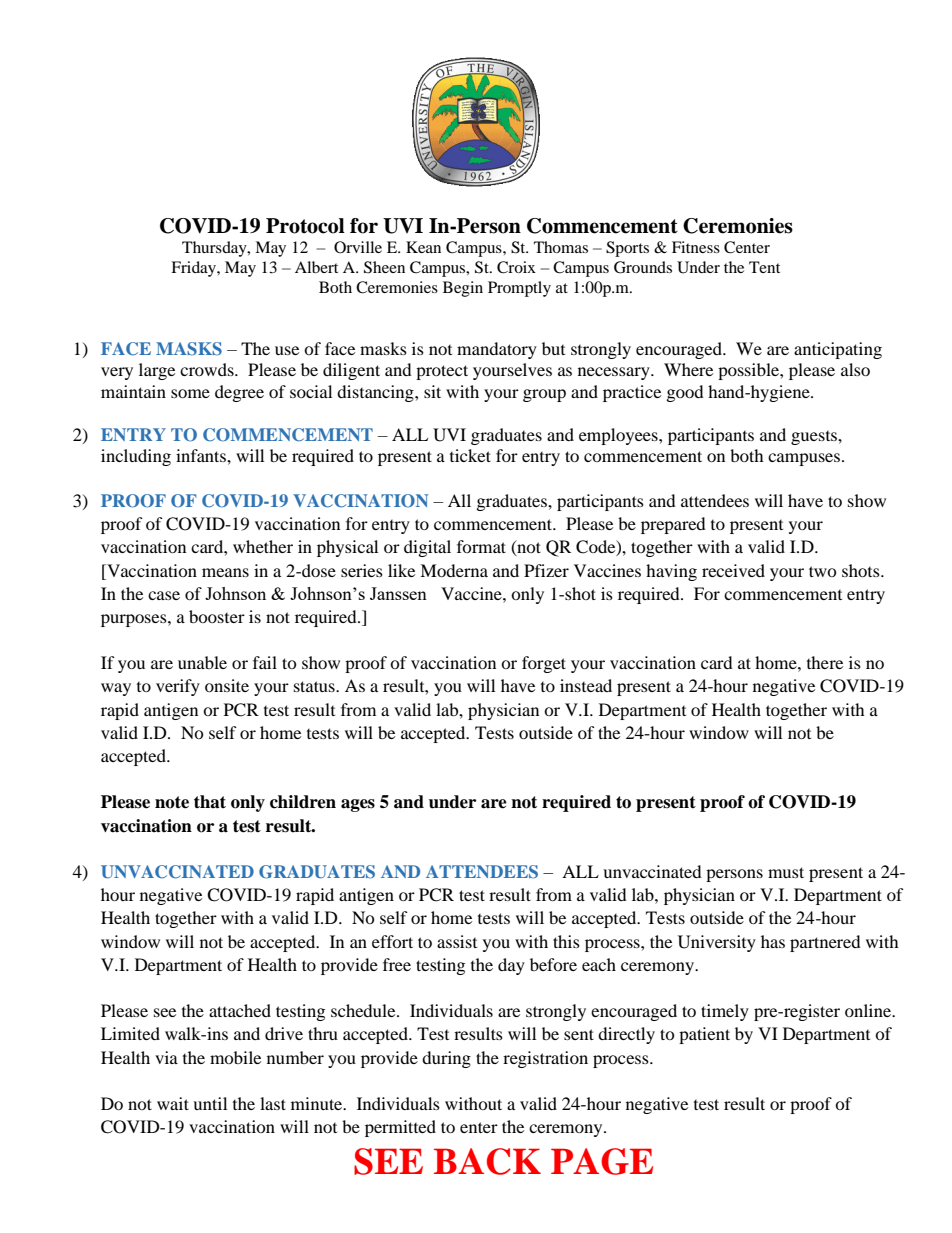 Image resolution: width=952 pixels, height=1233 pixels. Describe the element at coordinates (786, 872) in the image. I see `must` at that location.
